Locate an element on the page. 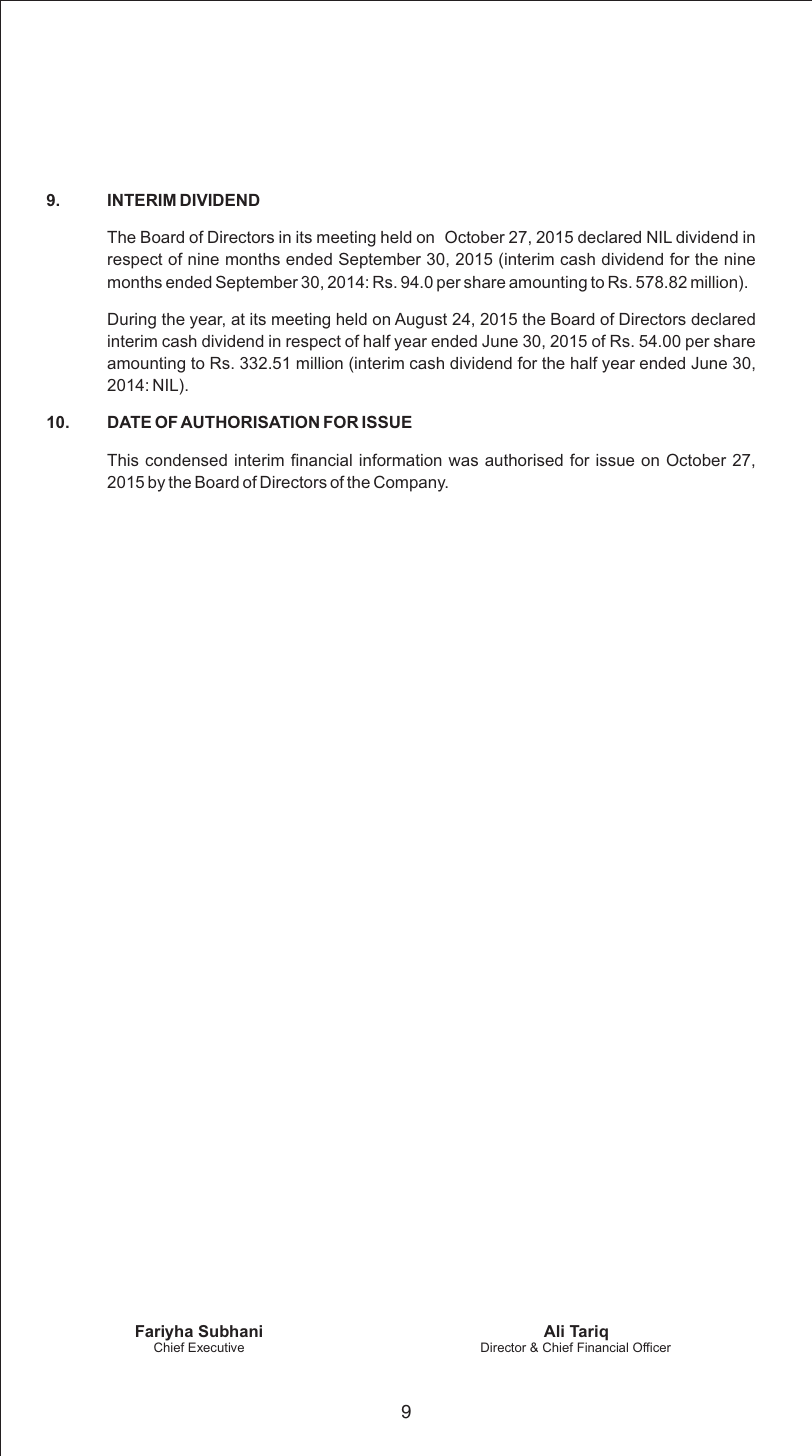  Executive is located at coordinates (216, 1347).
